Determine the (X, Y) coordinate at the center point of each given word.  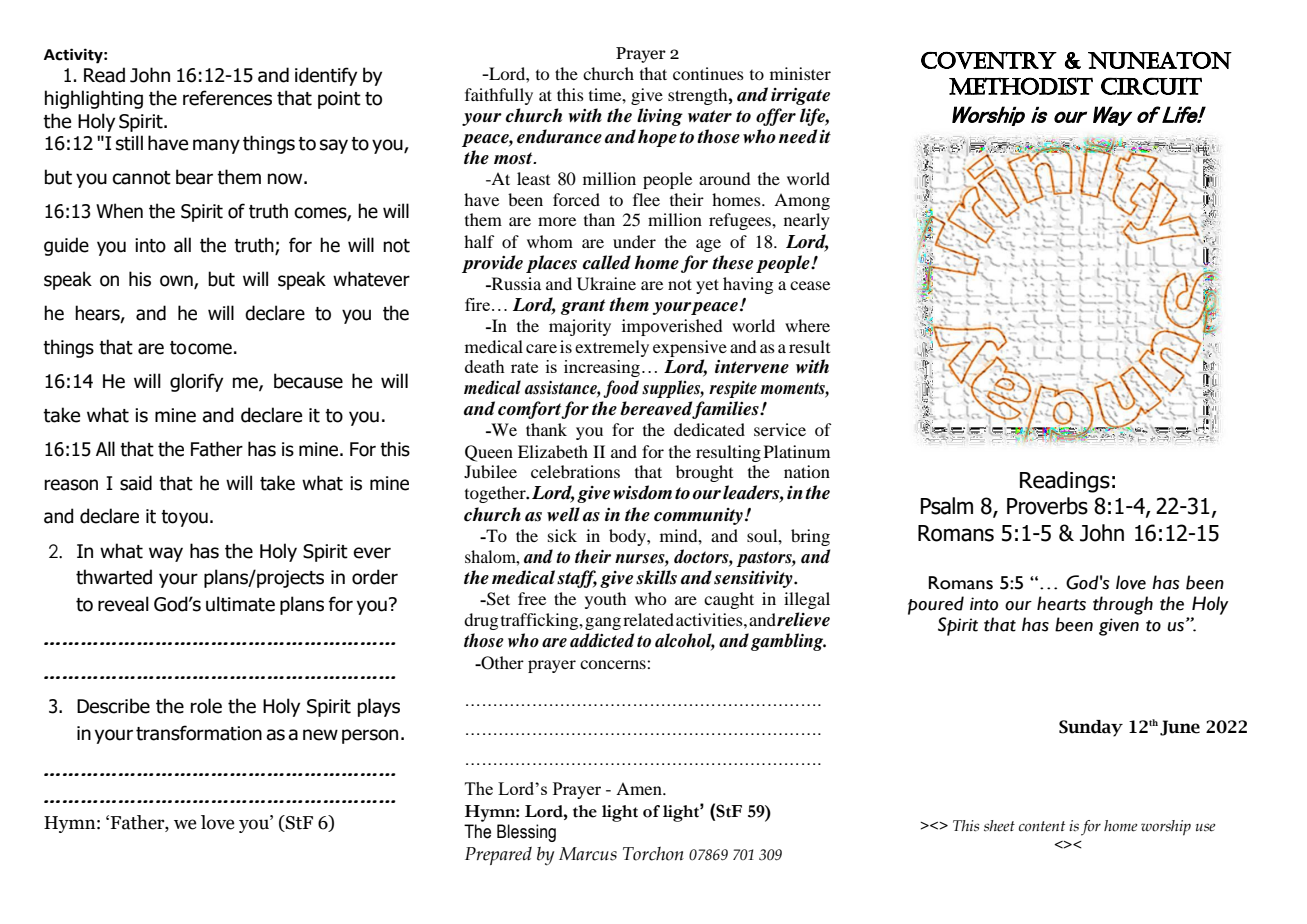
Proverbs (1047, 506)
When (119, 211)
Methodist (1021, 86)
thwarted (114, 577)
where (807, 325)
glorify (196, 382)
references (227, 98)
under (634, 241)
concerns (614, 664)
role (206, 706)
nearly (807, 221)
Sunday (1091, 728)
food (621, 389)
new (320, 735)
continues (708, 73)
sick (562, 535)
